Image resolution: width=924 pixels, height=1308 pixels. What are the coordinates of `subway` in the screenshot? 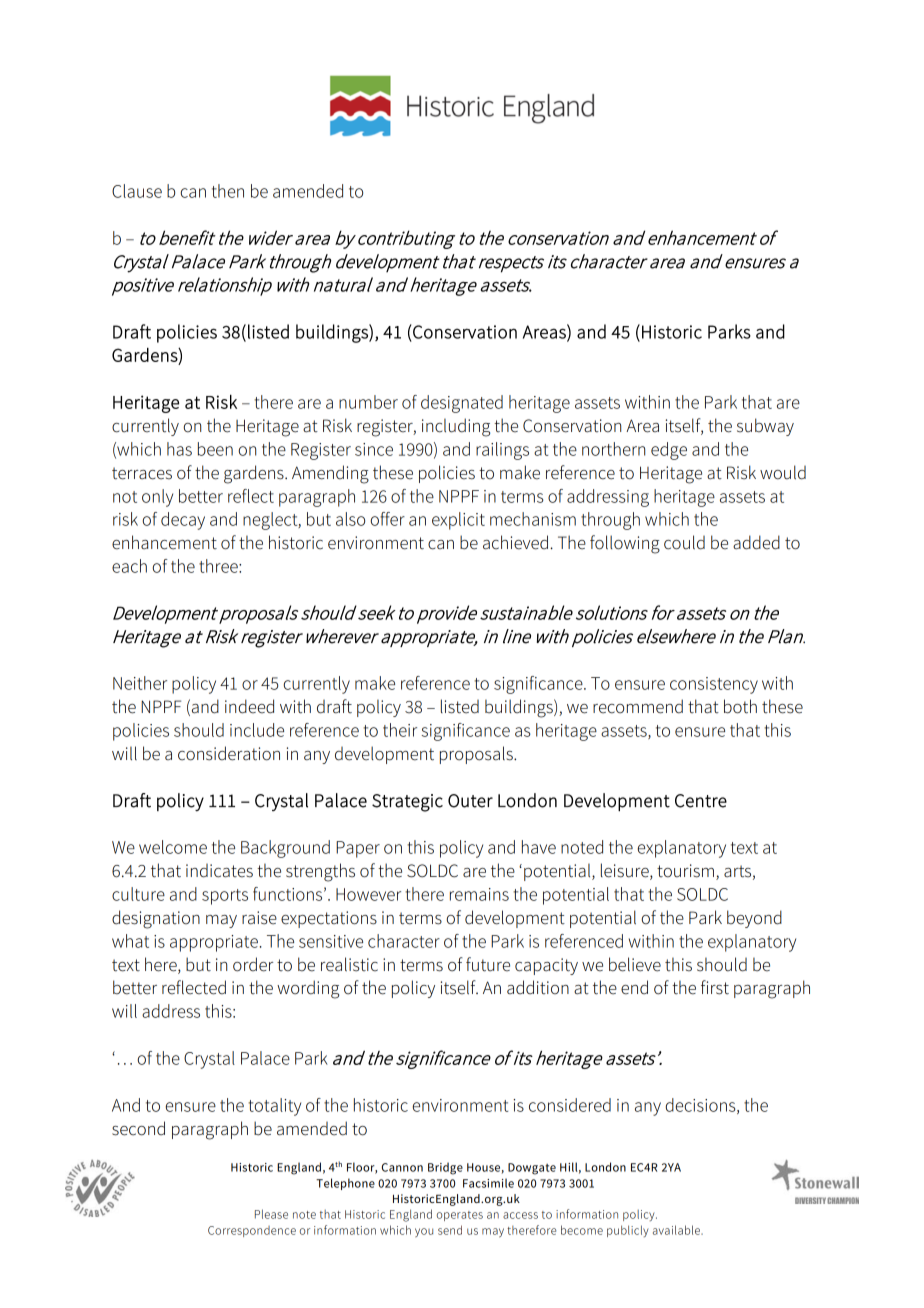 It's located at (765, 427).
